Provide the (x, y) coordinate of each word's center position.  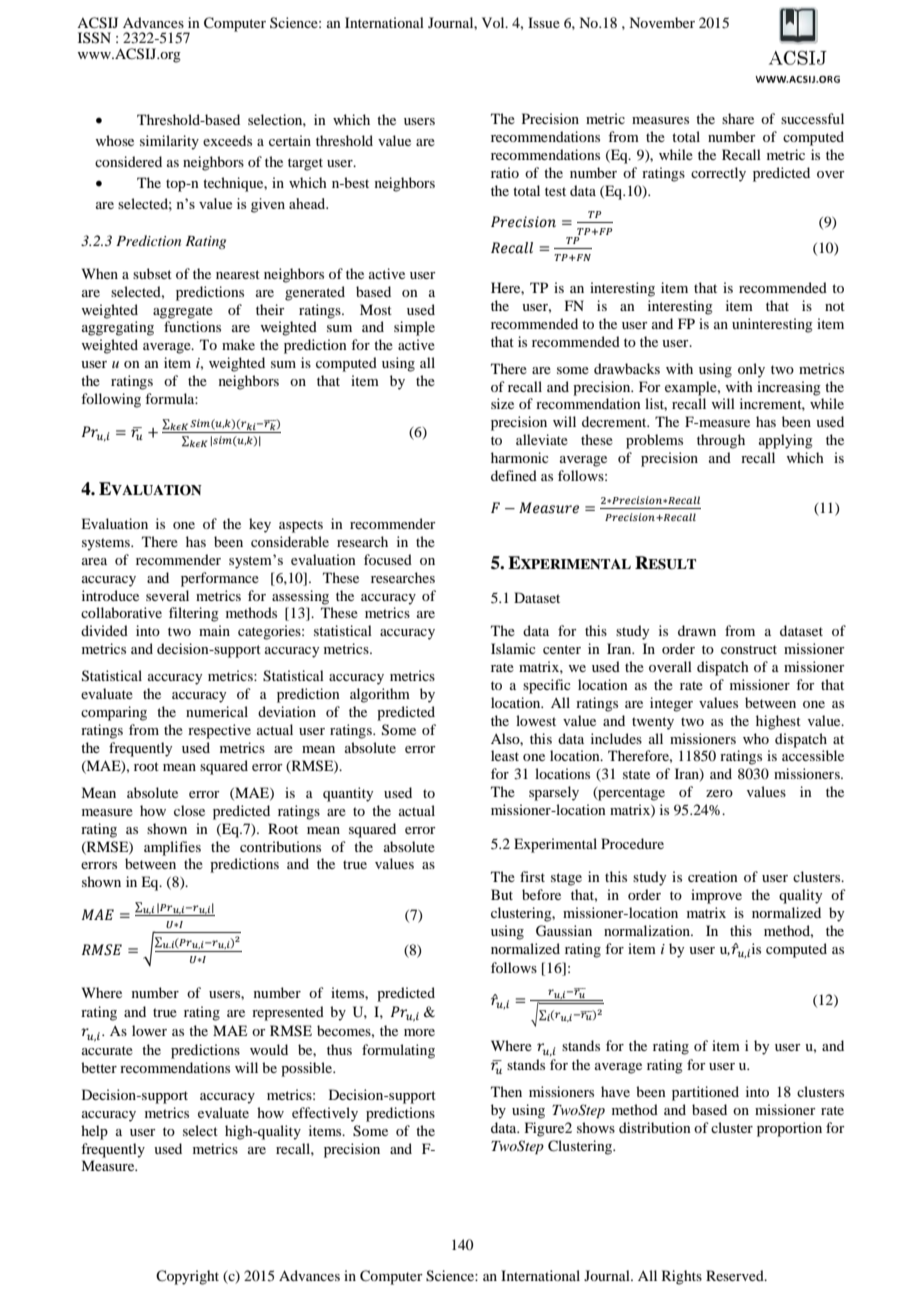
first (532, 876)
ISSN (94, 38)
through (721, 441)
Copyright (187, 1277)
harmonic (520, 457)
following (111, 400)
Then (506, 1091)
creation (713, 876)
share (738, 118)
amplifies (172, 848)
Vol (494, 22)
